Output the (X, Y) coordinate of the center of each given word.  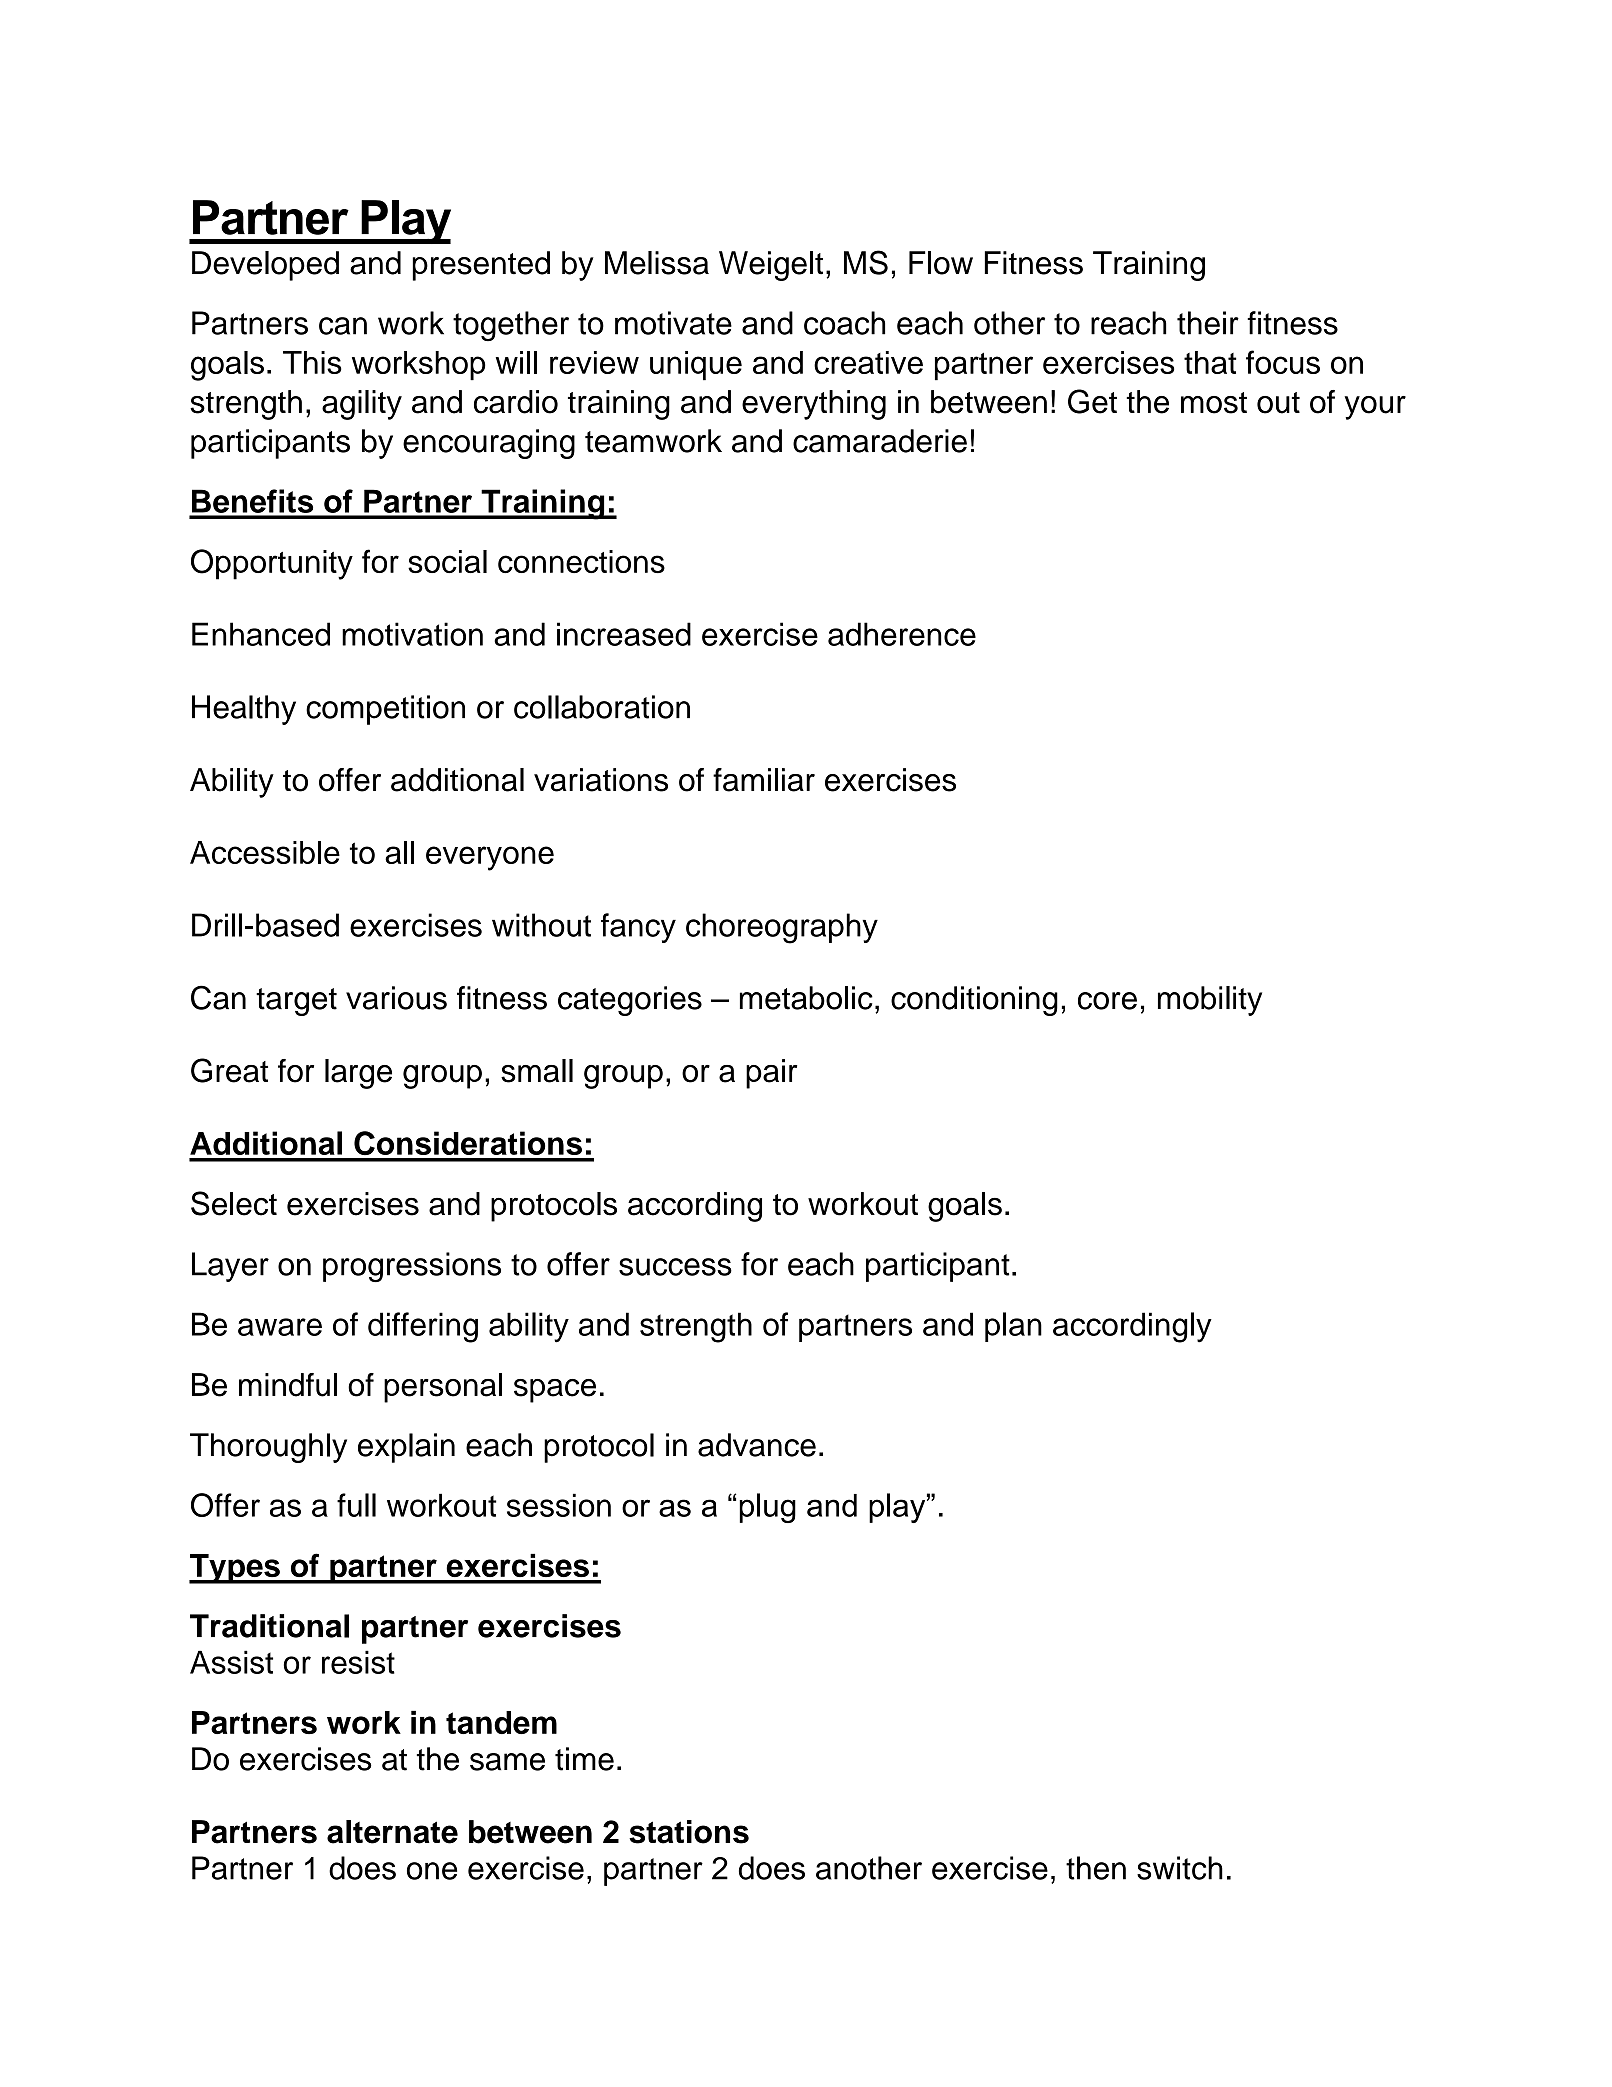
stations (689, 1832)
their (1208, 323)
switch (1180, 1868)
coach (844, 323)
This (312, 362)
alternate (392, 1832)
